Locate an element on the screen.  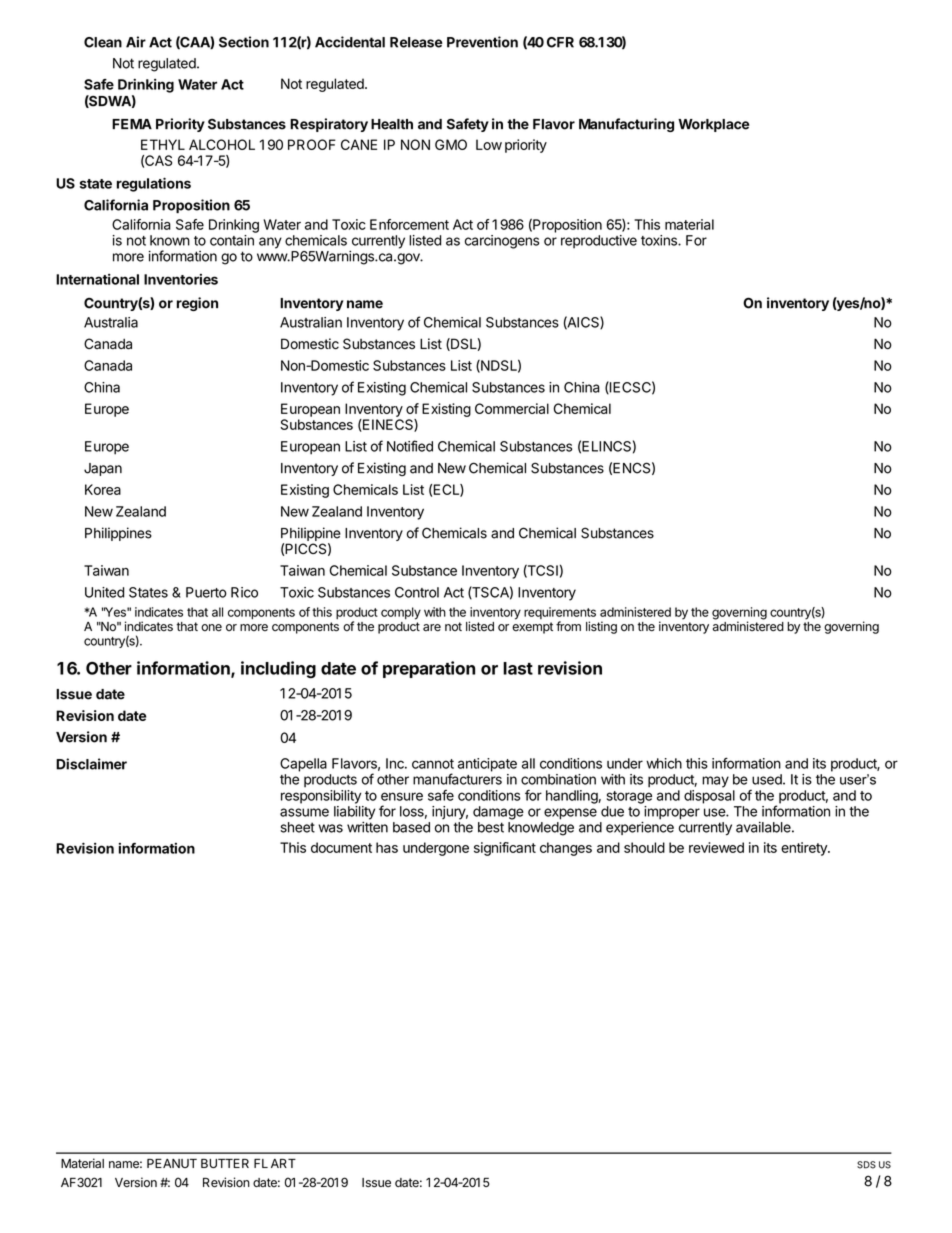
ART is located at coordinates (283, 1163).
